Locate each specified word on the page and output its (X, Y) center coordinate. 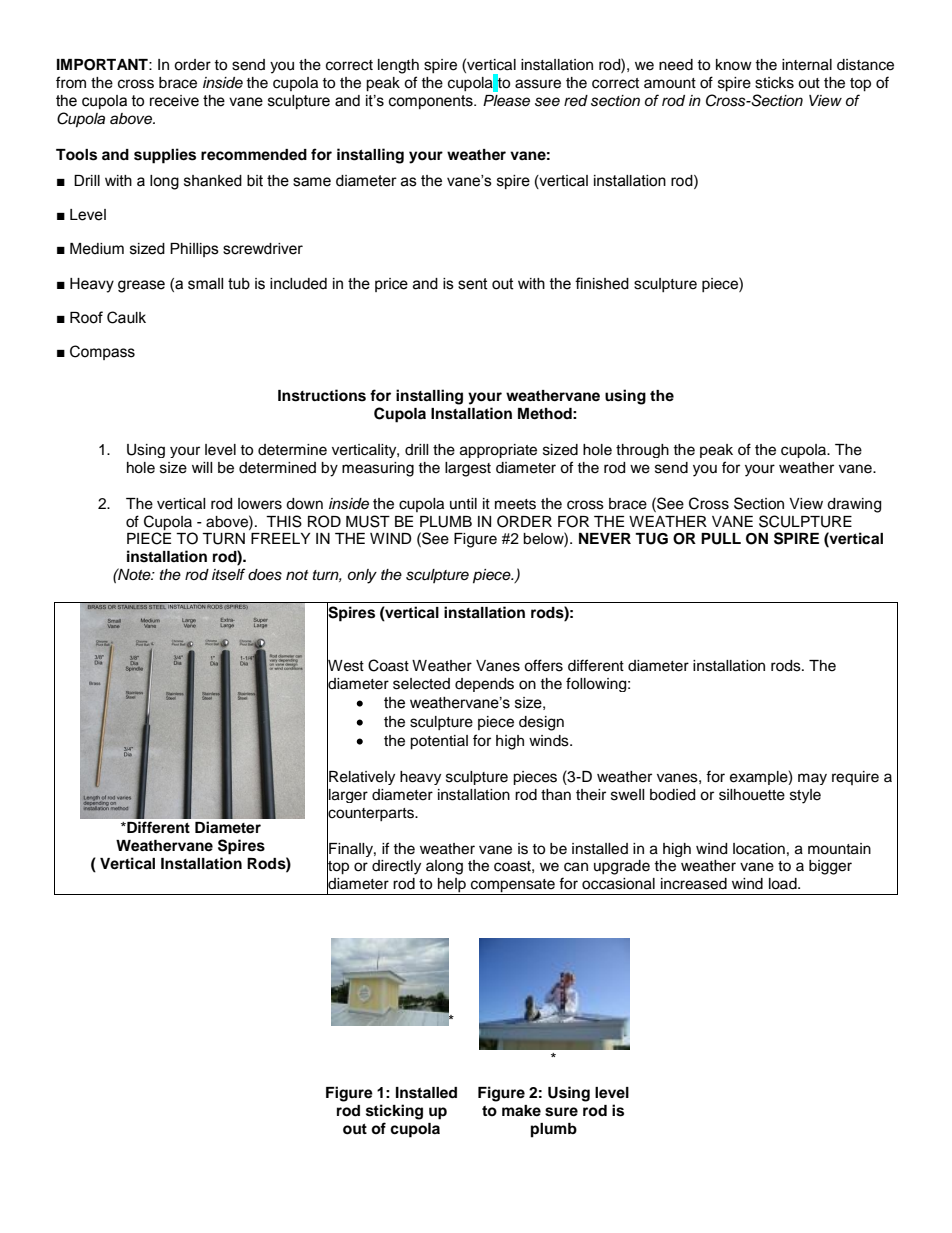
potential (439, 742)
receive (174, 101)
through (642, 451)
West (345, 666)
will (202, 467)
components (432, 102)
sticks (774, 83)
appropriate (498, 451)
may (812, 779)
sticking (394, 1112)
